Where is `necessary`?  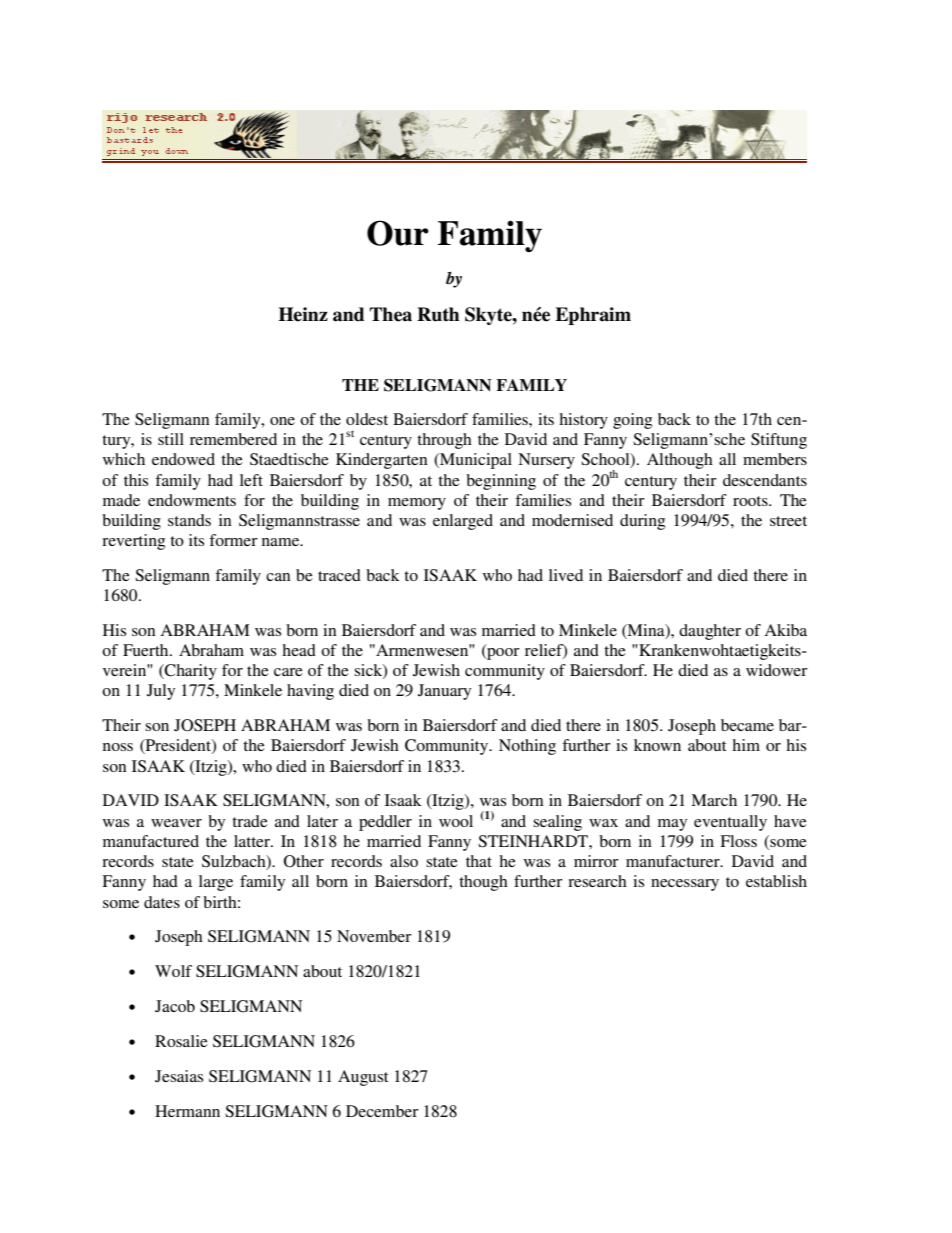
necessary is located at coordinates (685, 885).
